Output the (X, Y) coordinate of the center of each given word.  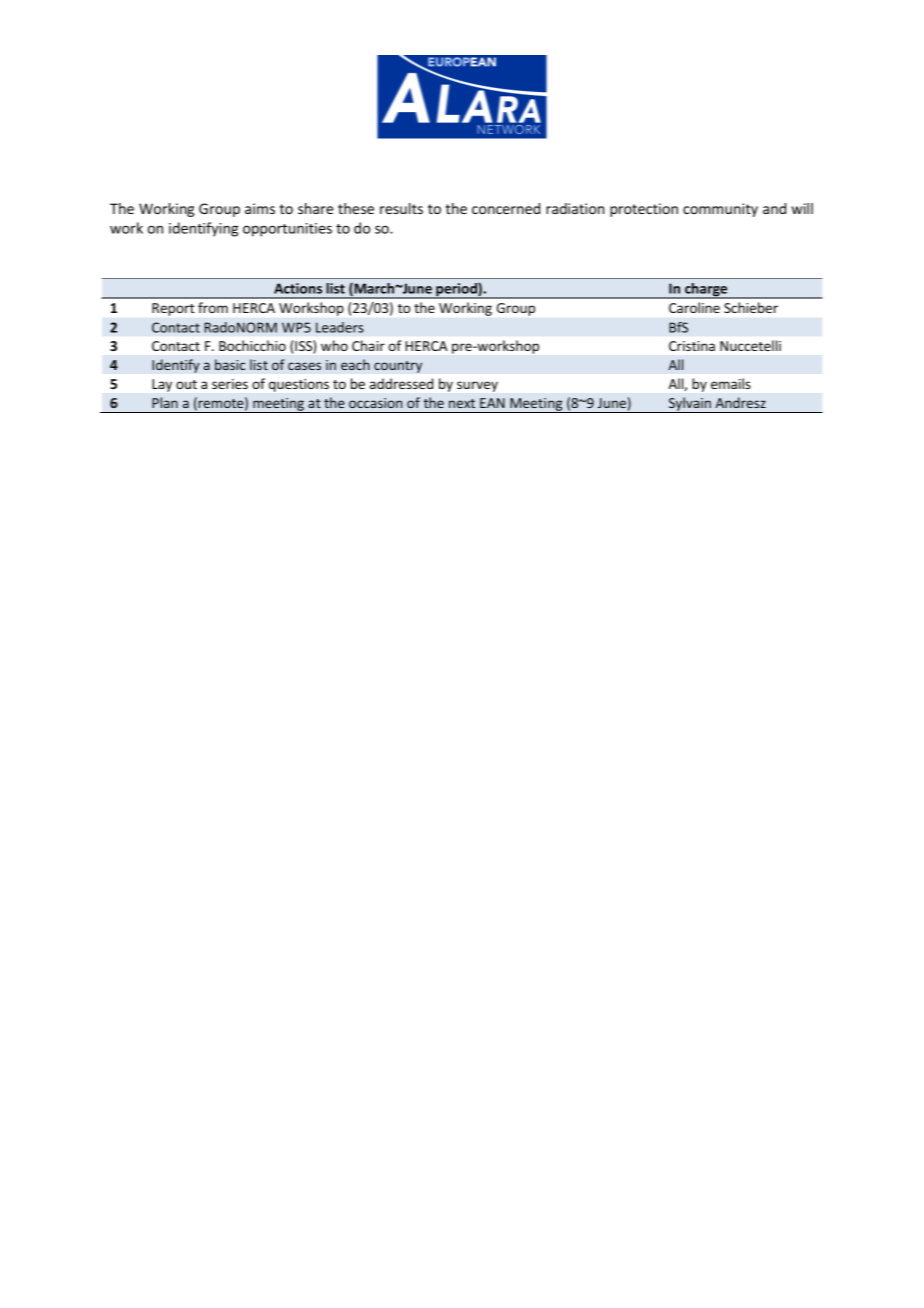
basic (230, 364)
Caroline (694, 307)
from (213, 307)
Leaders (340, 327)
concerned (506, 208)
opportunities (287, 230)
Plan (165, 402)
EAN (492, 403)
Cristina (692, 346)
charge (706, 291)
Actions (298, 288)
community (720, 210)
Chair (368, 345)
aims (260, 208)
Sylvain (690, 405)
